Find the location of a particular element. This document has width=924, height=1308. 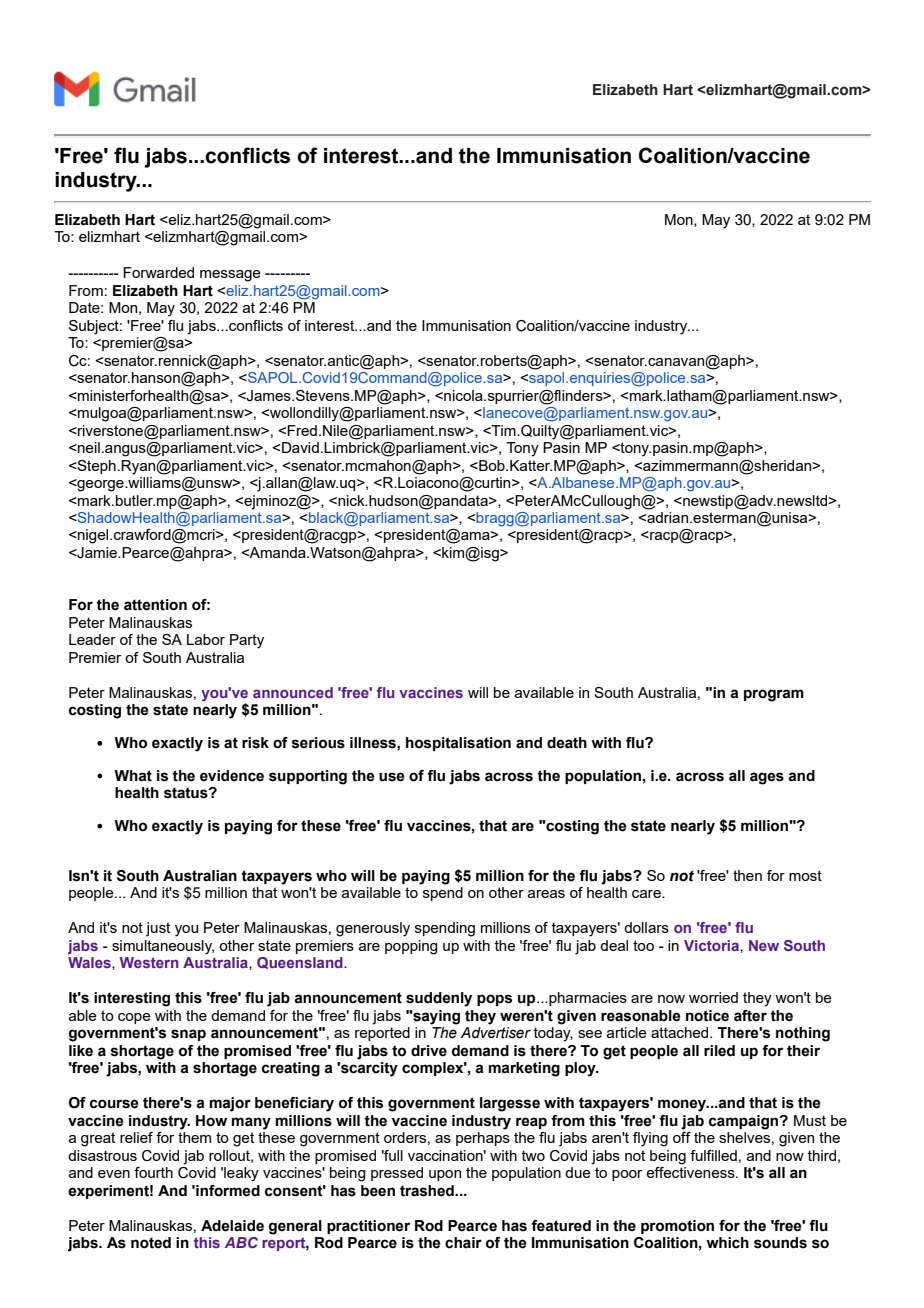

which is located at coordinates (727, 1243).
